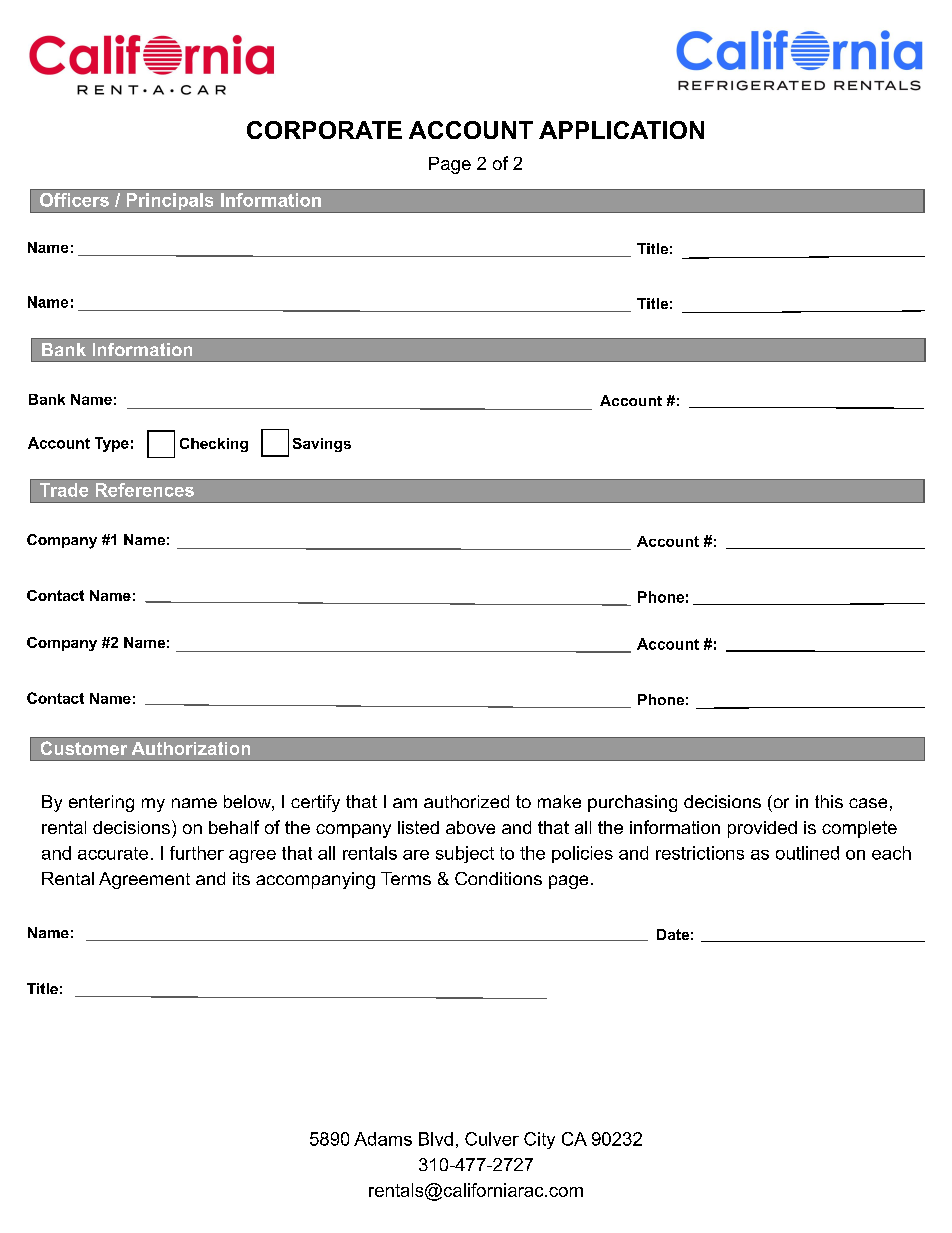 This screenshot has width=952, height=1233. What do you see at coordinates (322, 445) in the screenshot?
I see `Savings` at bounding box center [322, 445].
